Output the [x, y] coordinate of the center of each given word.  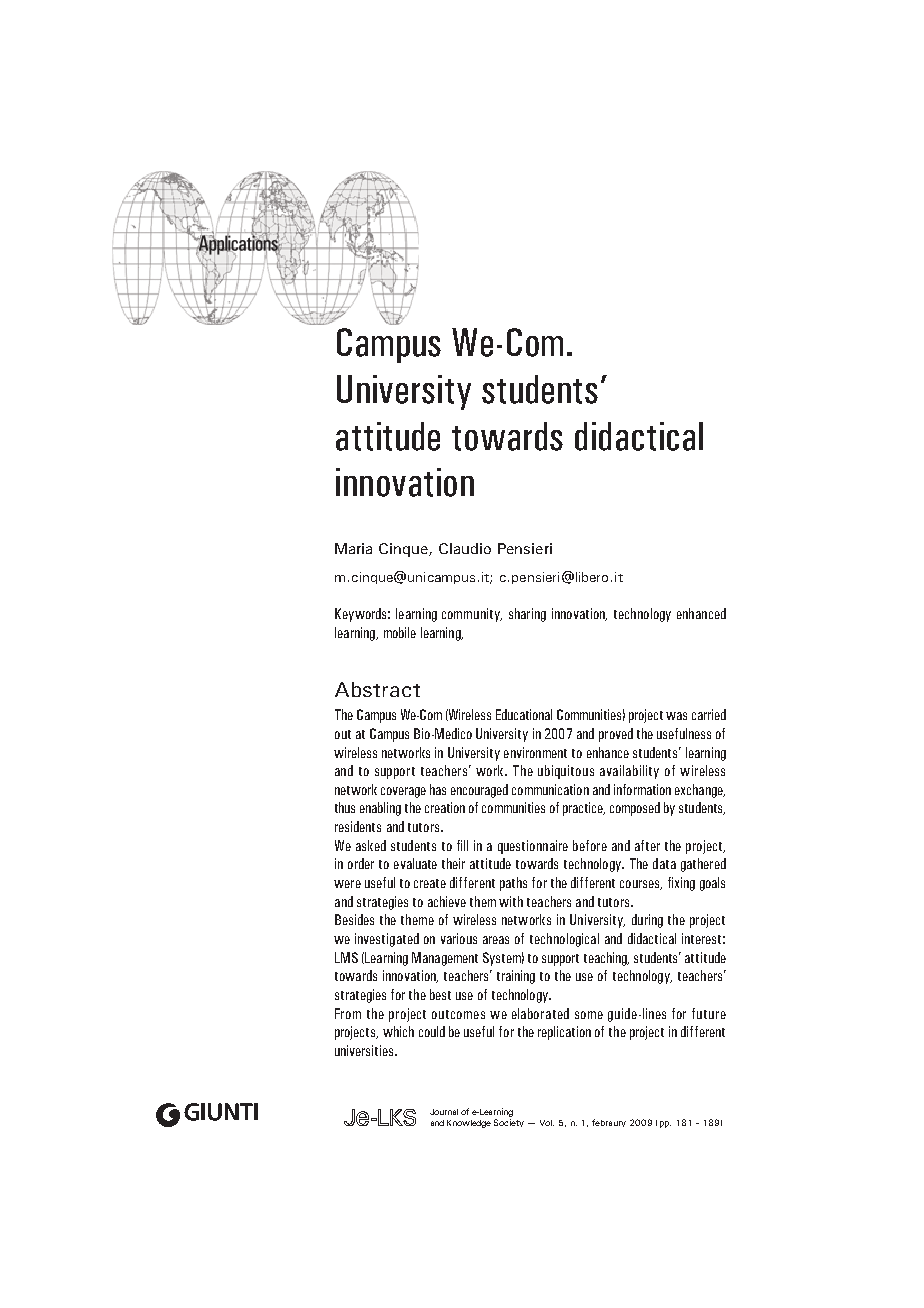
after [647, 845]
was [676, 716]
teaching [606, 959]
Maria [353, 548]
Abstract [377, 689]
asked [371, 845]
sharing [527, 615]
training [516, 977]
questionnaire [533, 847]
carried [709, 714]
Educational [524, 714]
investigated [387, 940]
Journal [444, 1112]
